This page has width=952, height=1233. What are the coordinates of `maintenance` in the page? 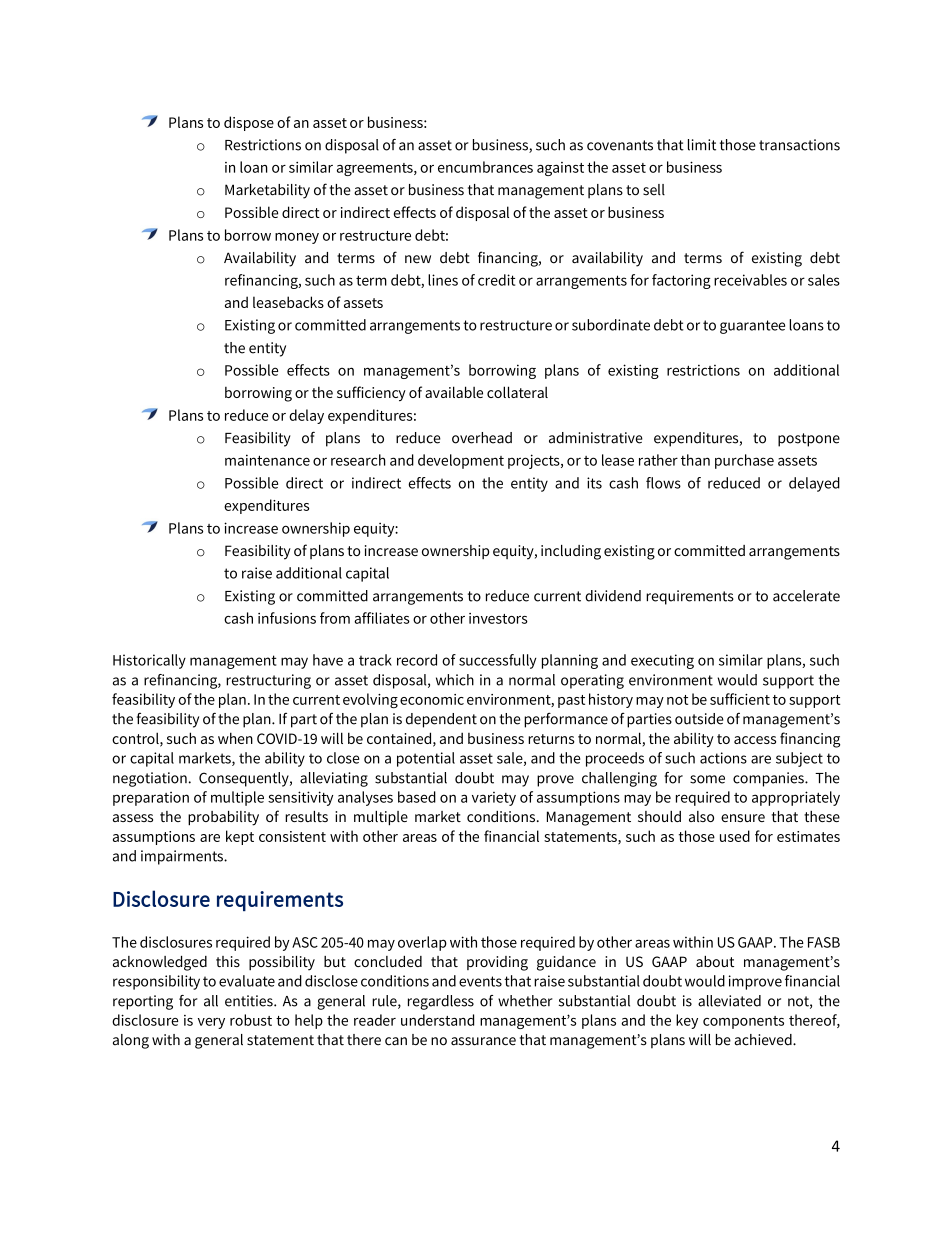 It's located at (267, 460).
